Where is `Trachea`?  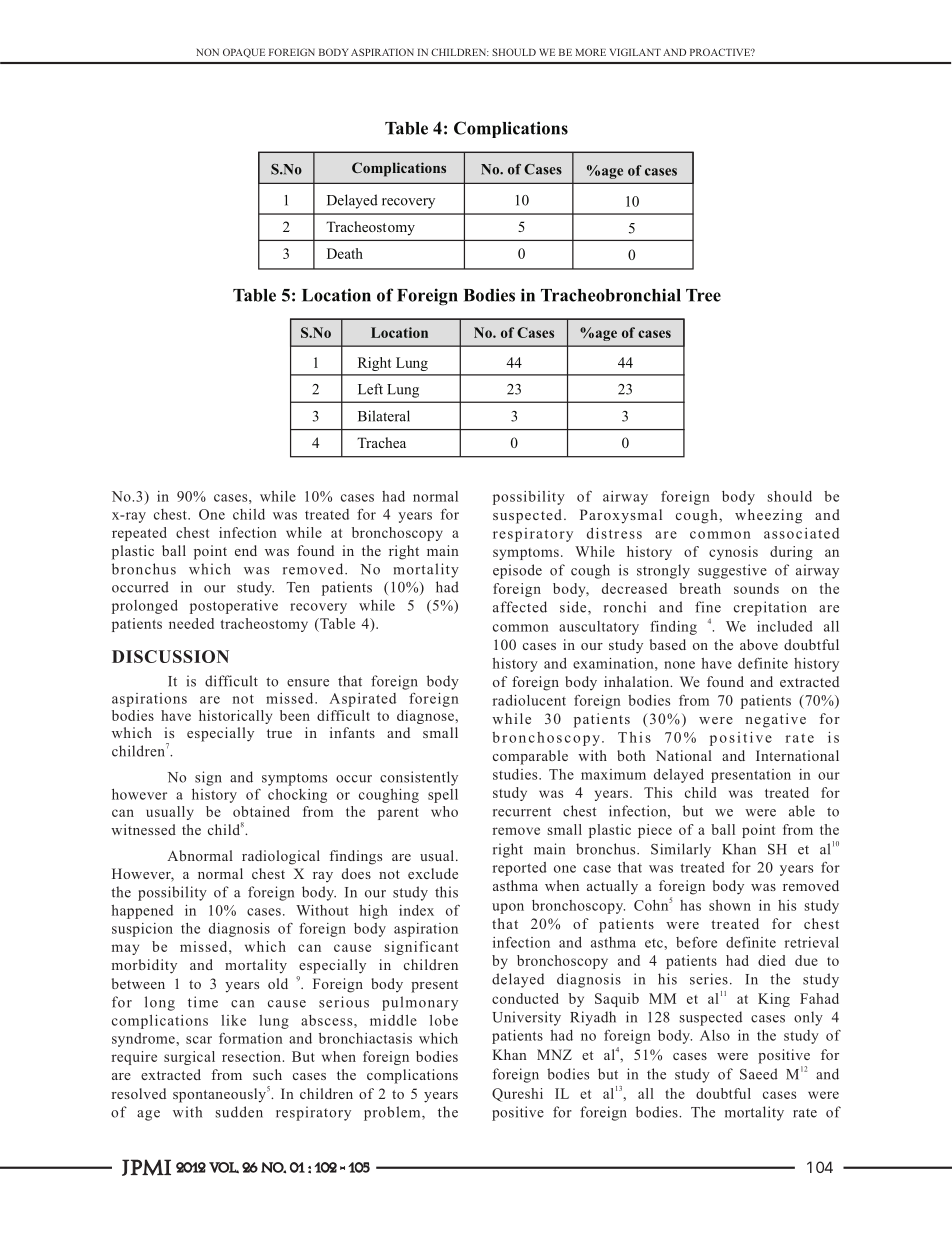
Trachea is located at coordinates (381, 442).
